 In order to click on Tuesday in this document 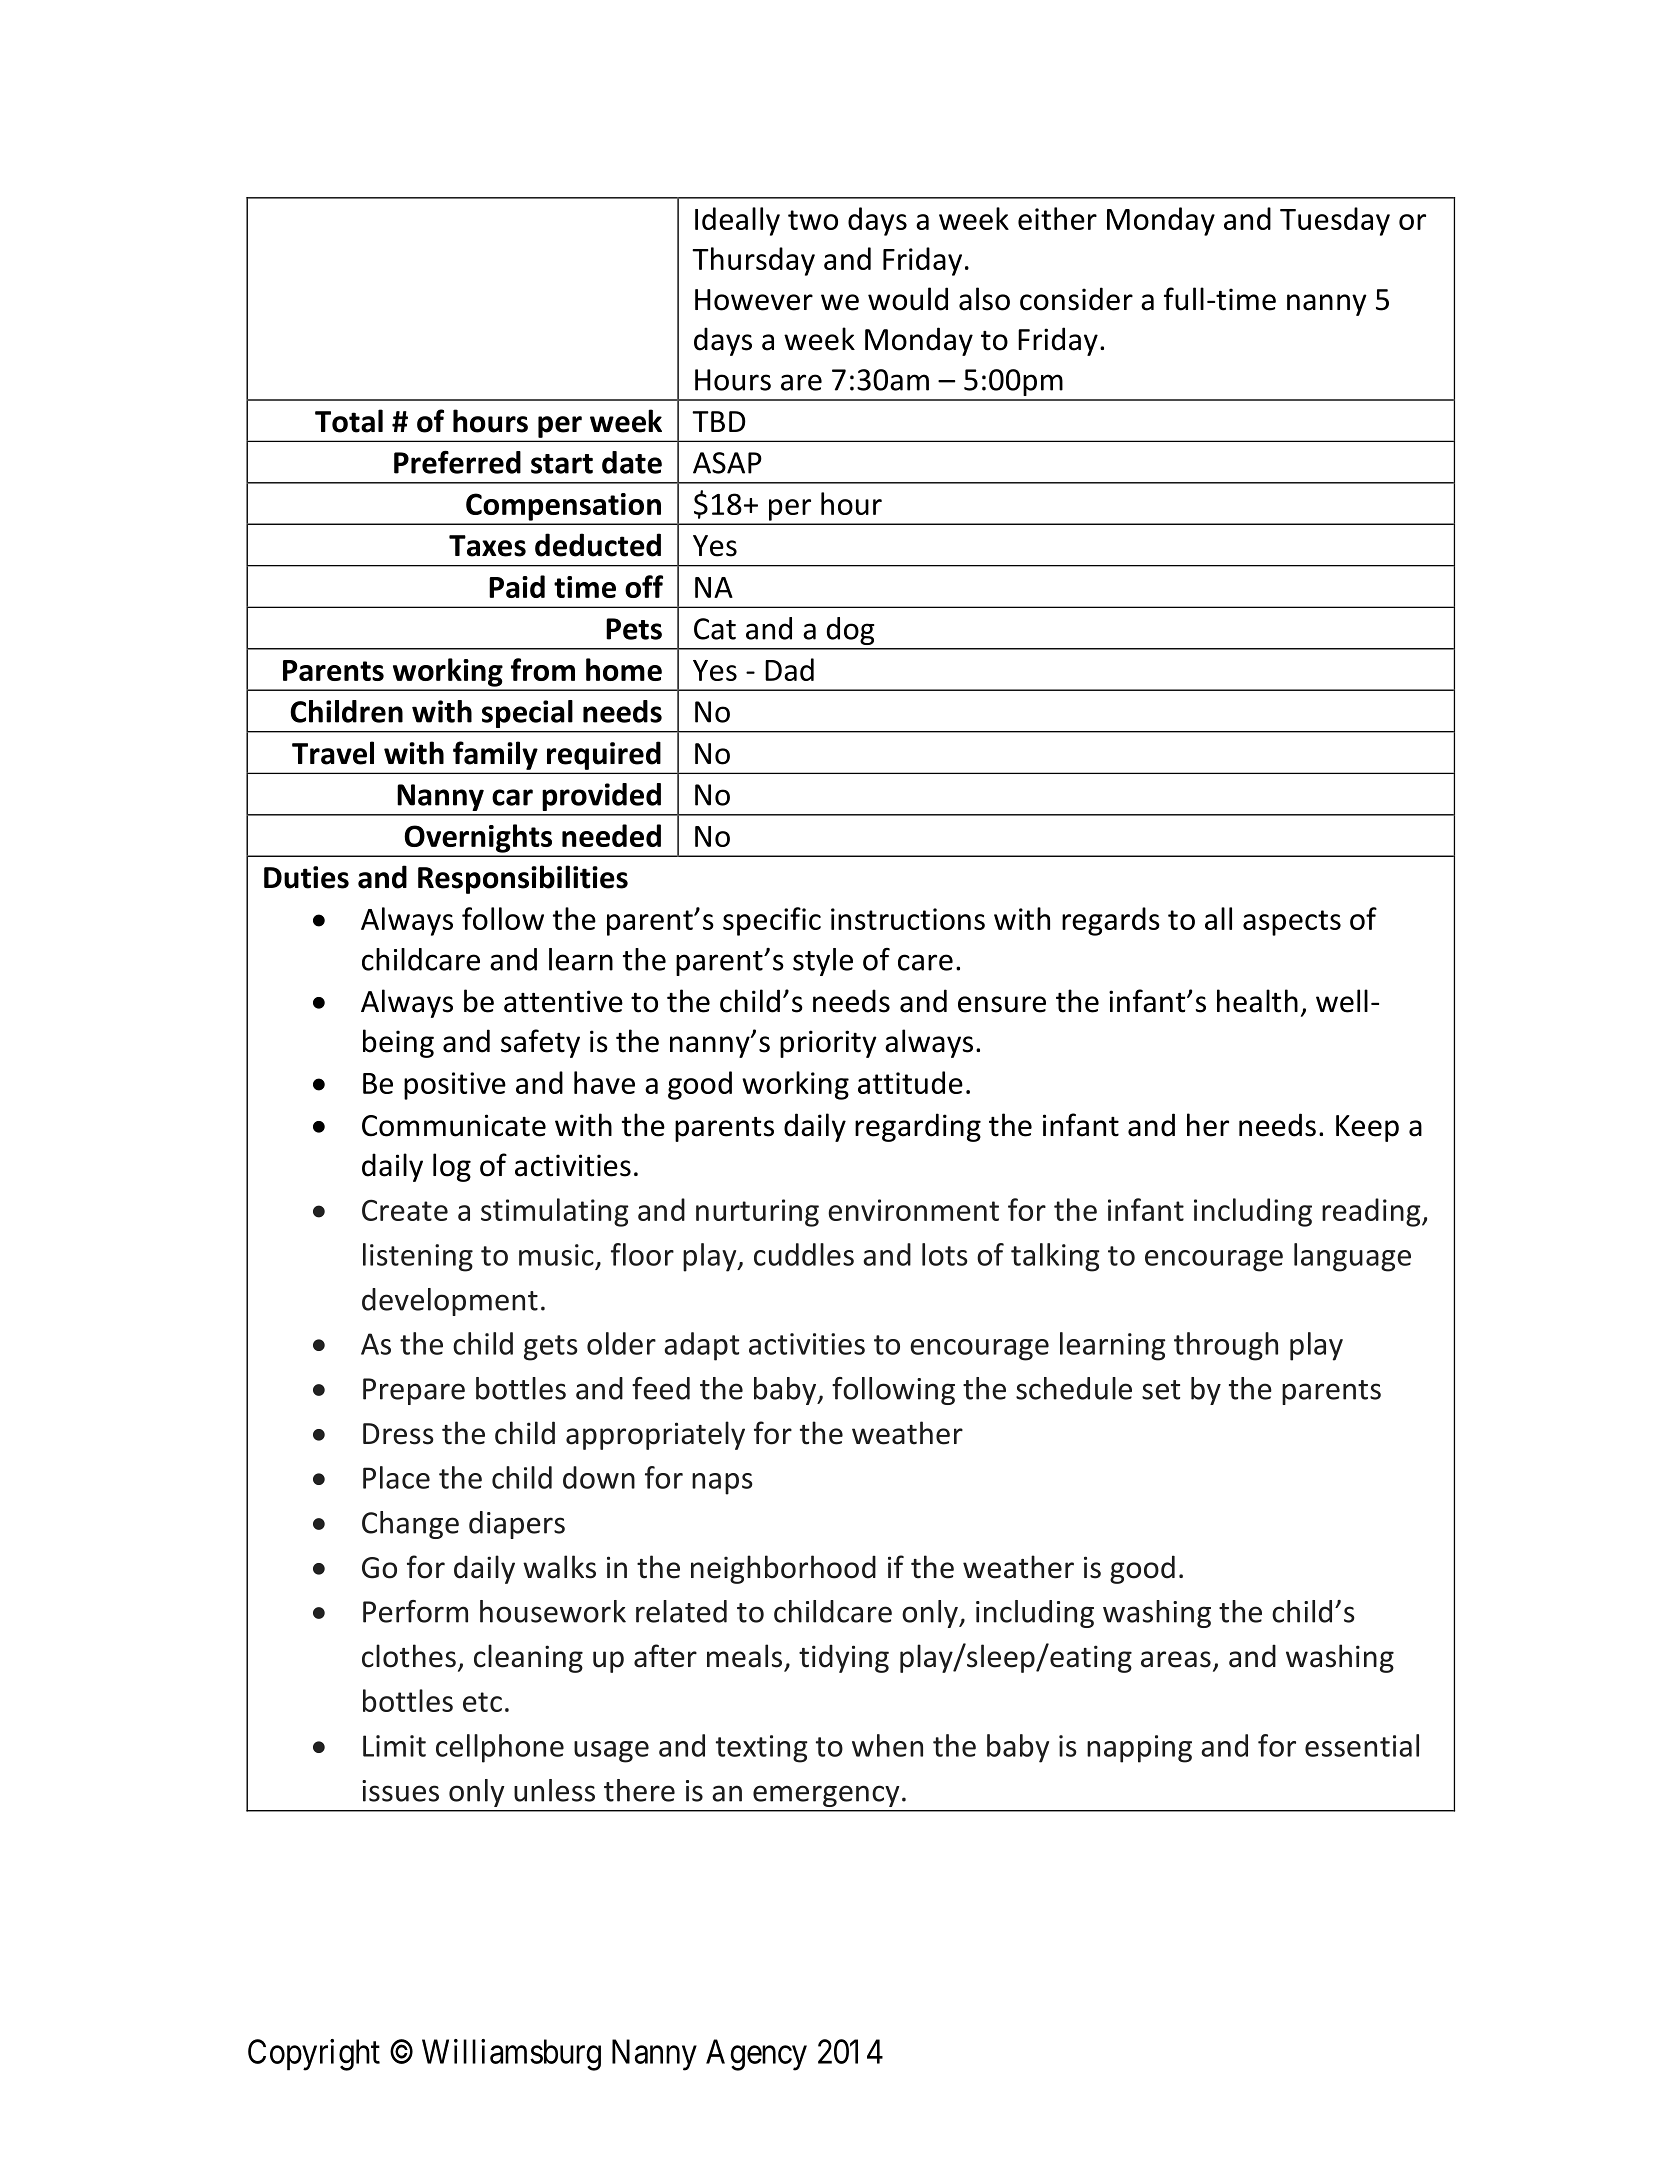, I will do `click(1335, 221)`.
